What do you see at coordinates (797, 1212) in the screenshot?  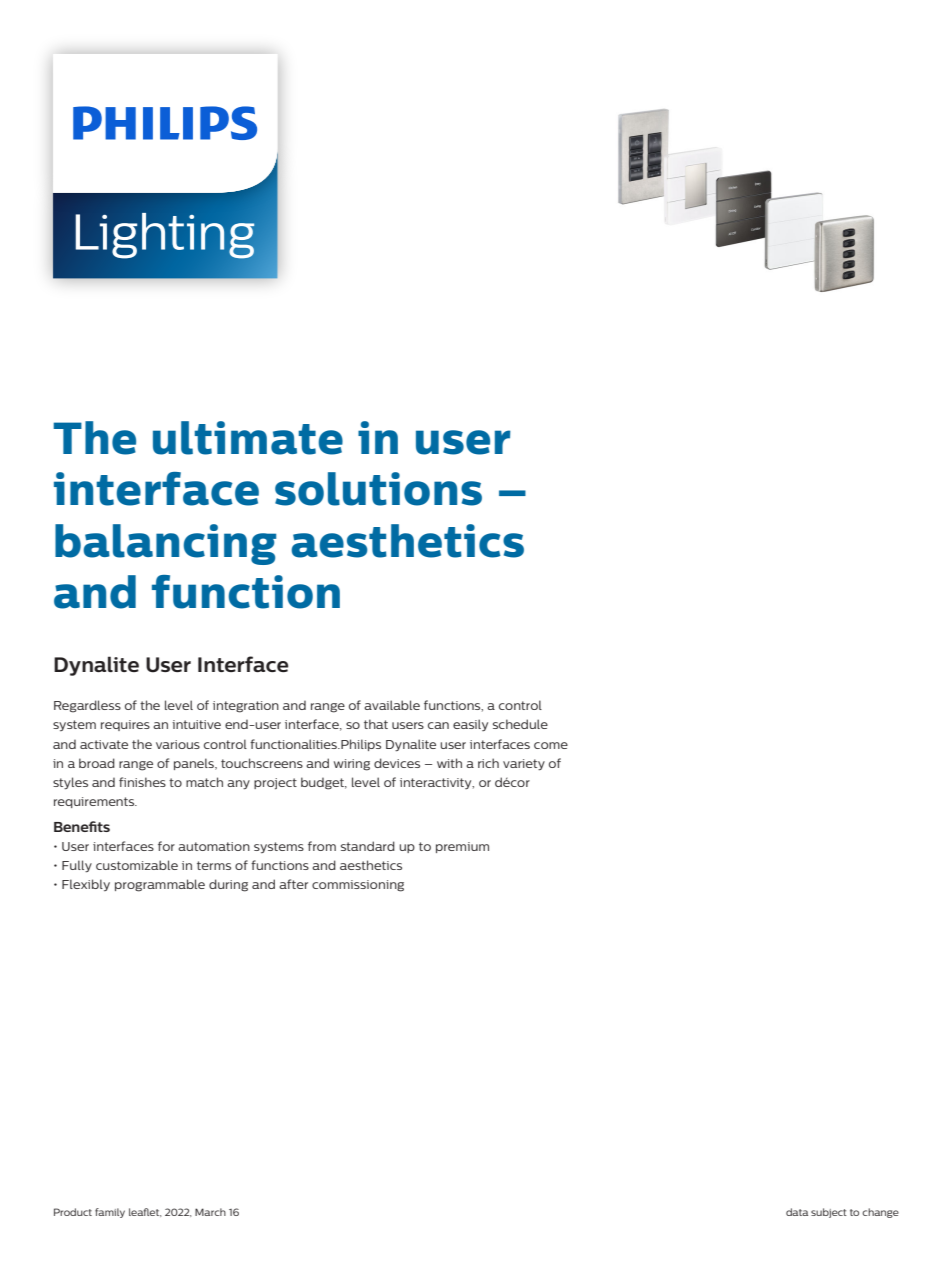 I see `data` at bounding box center [797, 1212].
